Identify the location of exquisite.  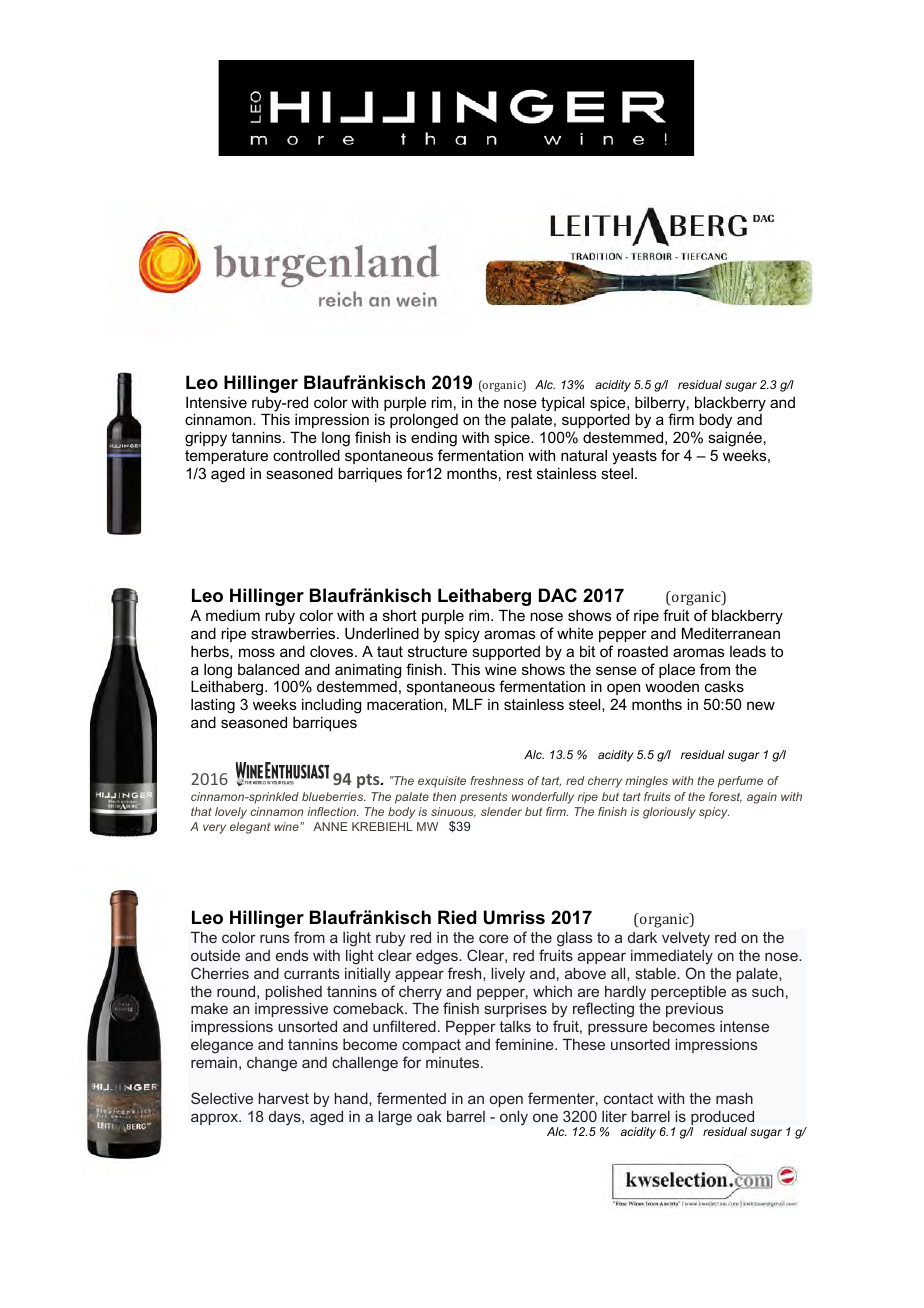
(442, 782).
